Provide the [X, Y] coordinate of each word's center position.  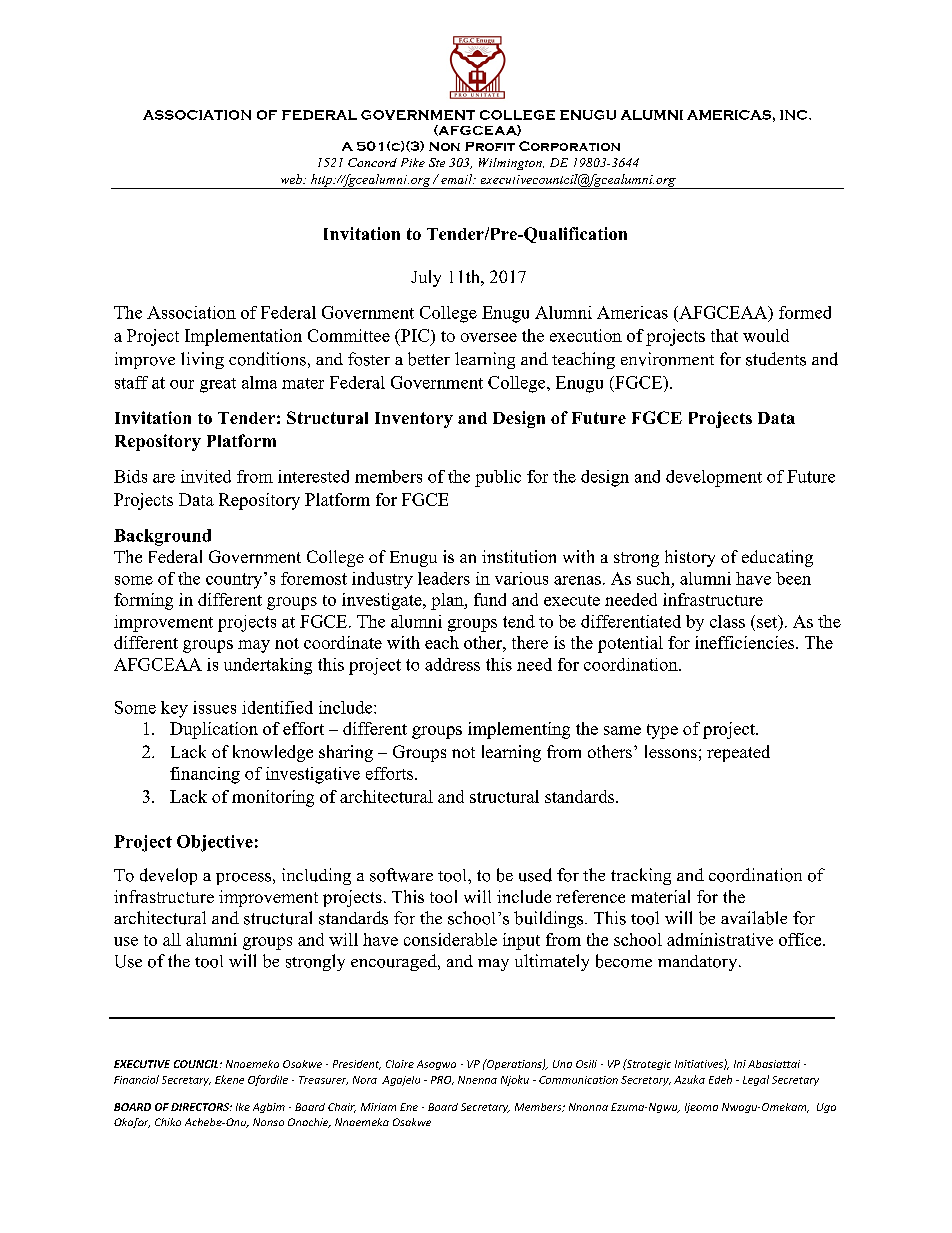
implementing [519, 730]
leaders [444, 578]
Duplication [214, 730]
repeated [738, 753]
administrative [720, 939]
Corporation [569, 146]
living [202, 360]
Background [162, 537]
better [429, 359]
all [172, 939]
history [690, 558]
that [724, 335]
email [458, 179]
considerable [450, 939]
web [292, 179]
